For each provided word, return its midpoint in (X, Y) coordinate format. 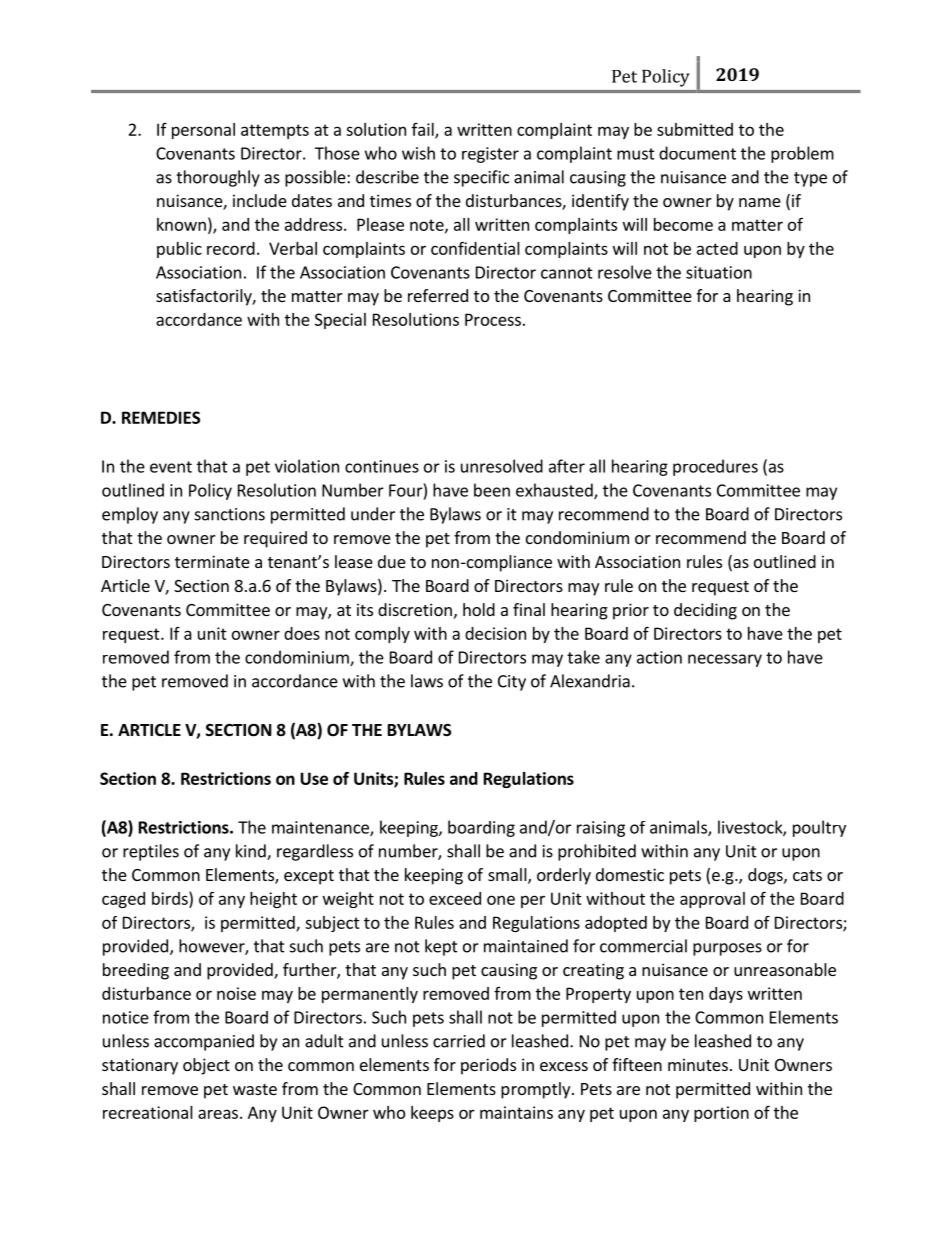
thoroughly (218, 178)
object (206, 1066)
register (490, 155)
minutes (698, 1064)
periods (488, 1066)
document (697, 153)
